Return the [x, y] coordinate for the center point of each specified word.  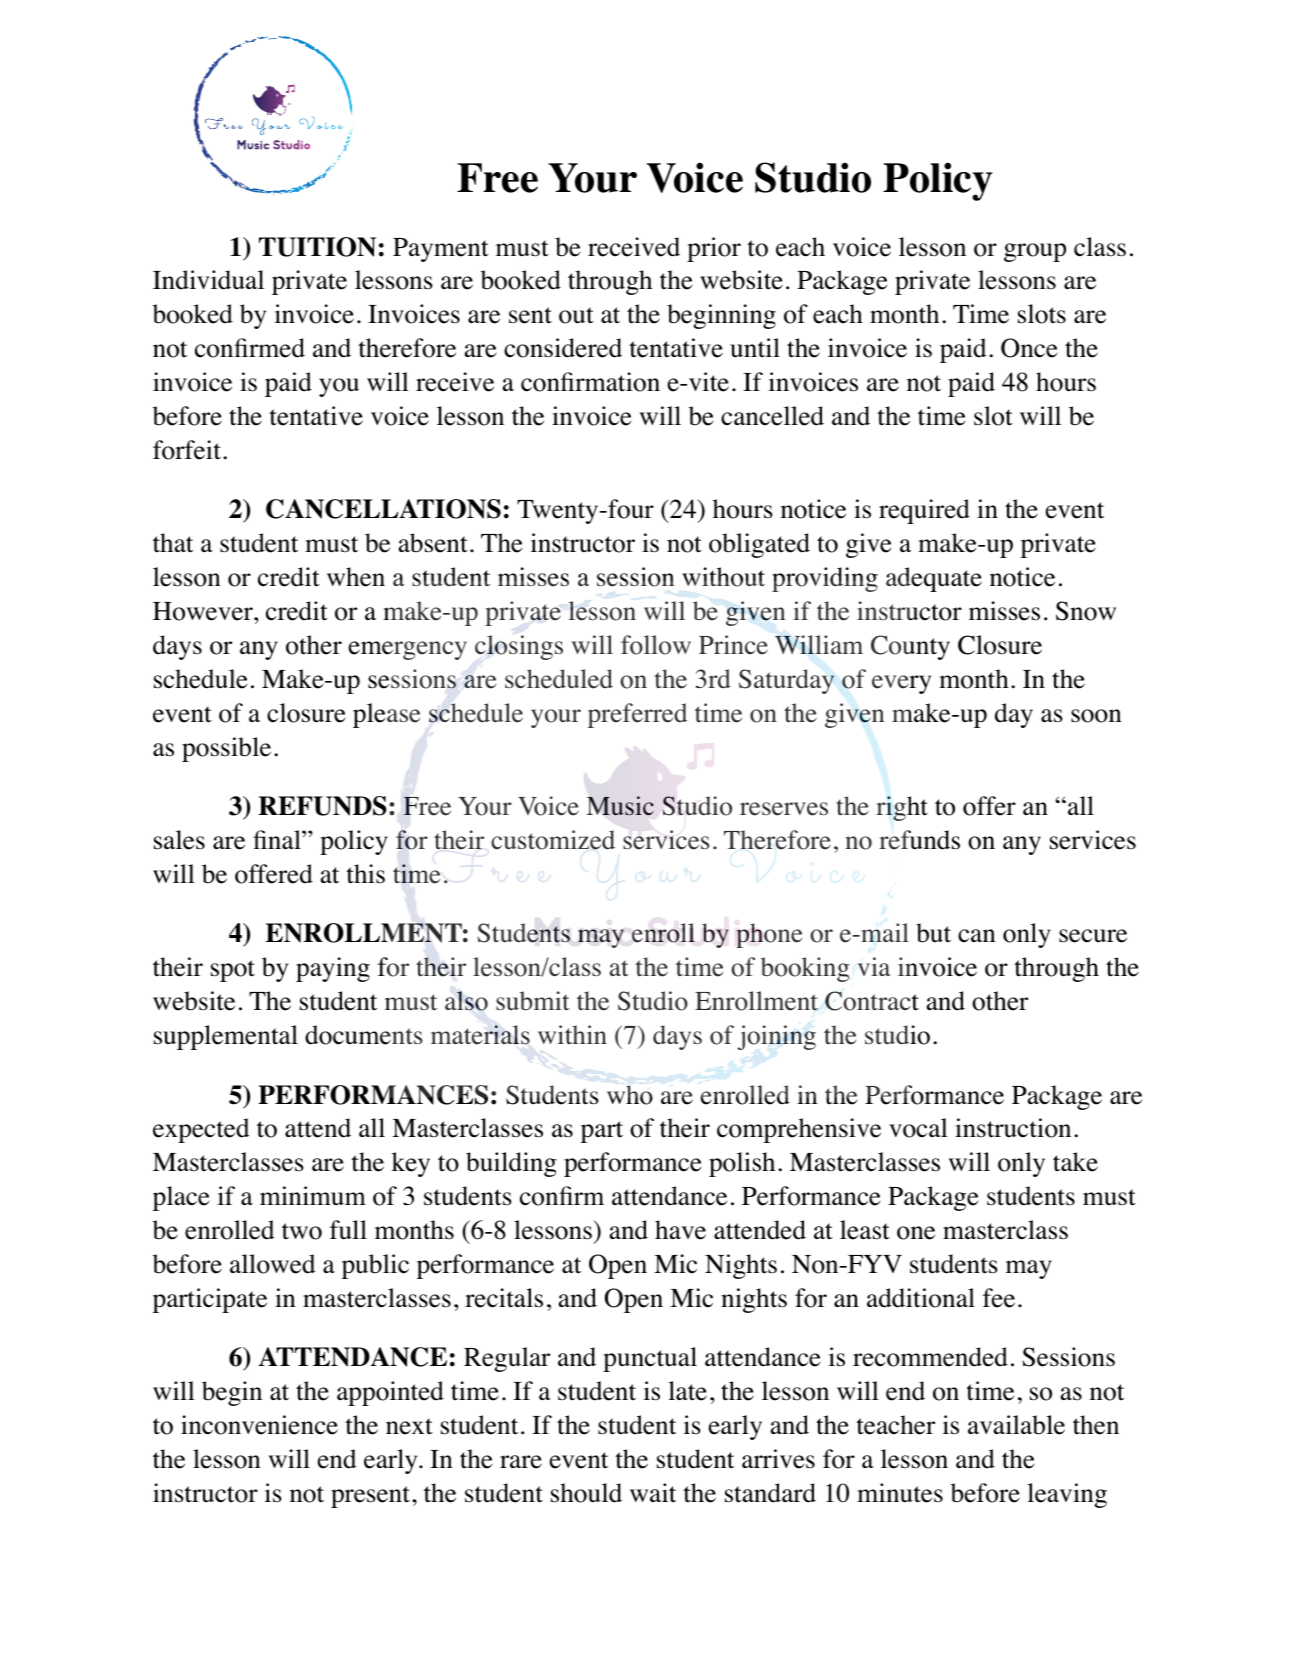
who [630, 1095]
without [723, 577]
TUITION [317, 247]
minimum [313, 1195]
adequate [934, 579]
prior [714, 249]
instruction [1013, 1128]
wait [653, 1493]
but [933, 933]
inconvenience [259, 1425]
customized [553, 840]
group [1035, 252]
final [278, 839]
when [356, 577]
